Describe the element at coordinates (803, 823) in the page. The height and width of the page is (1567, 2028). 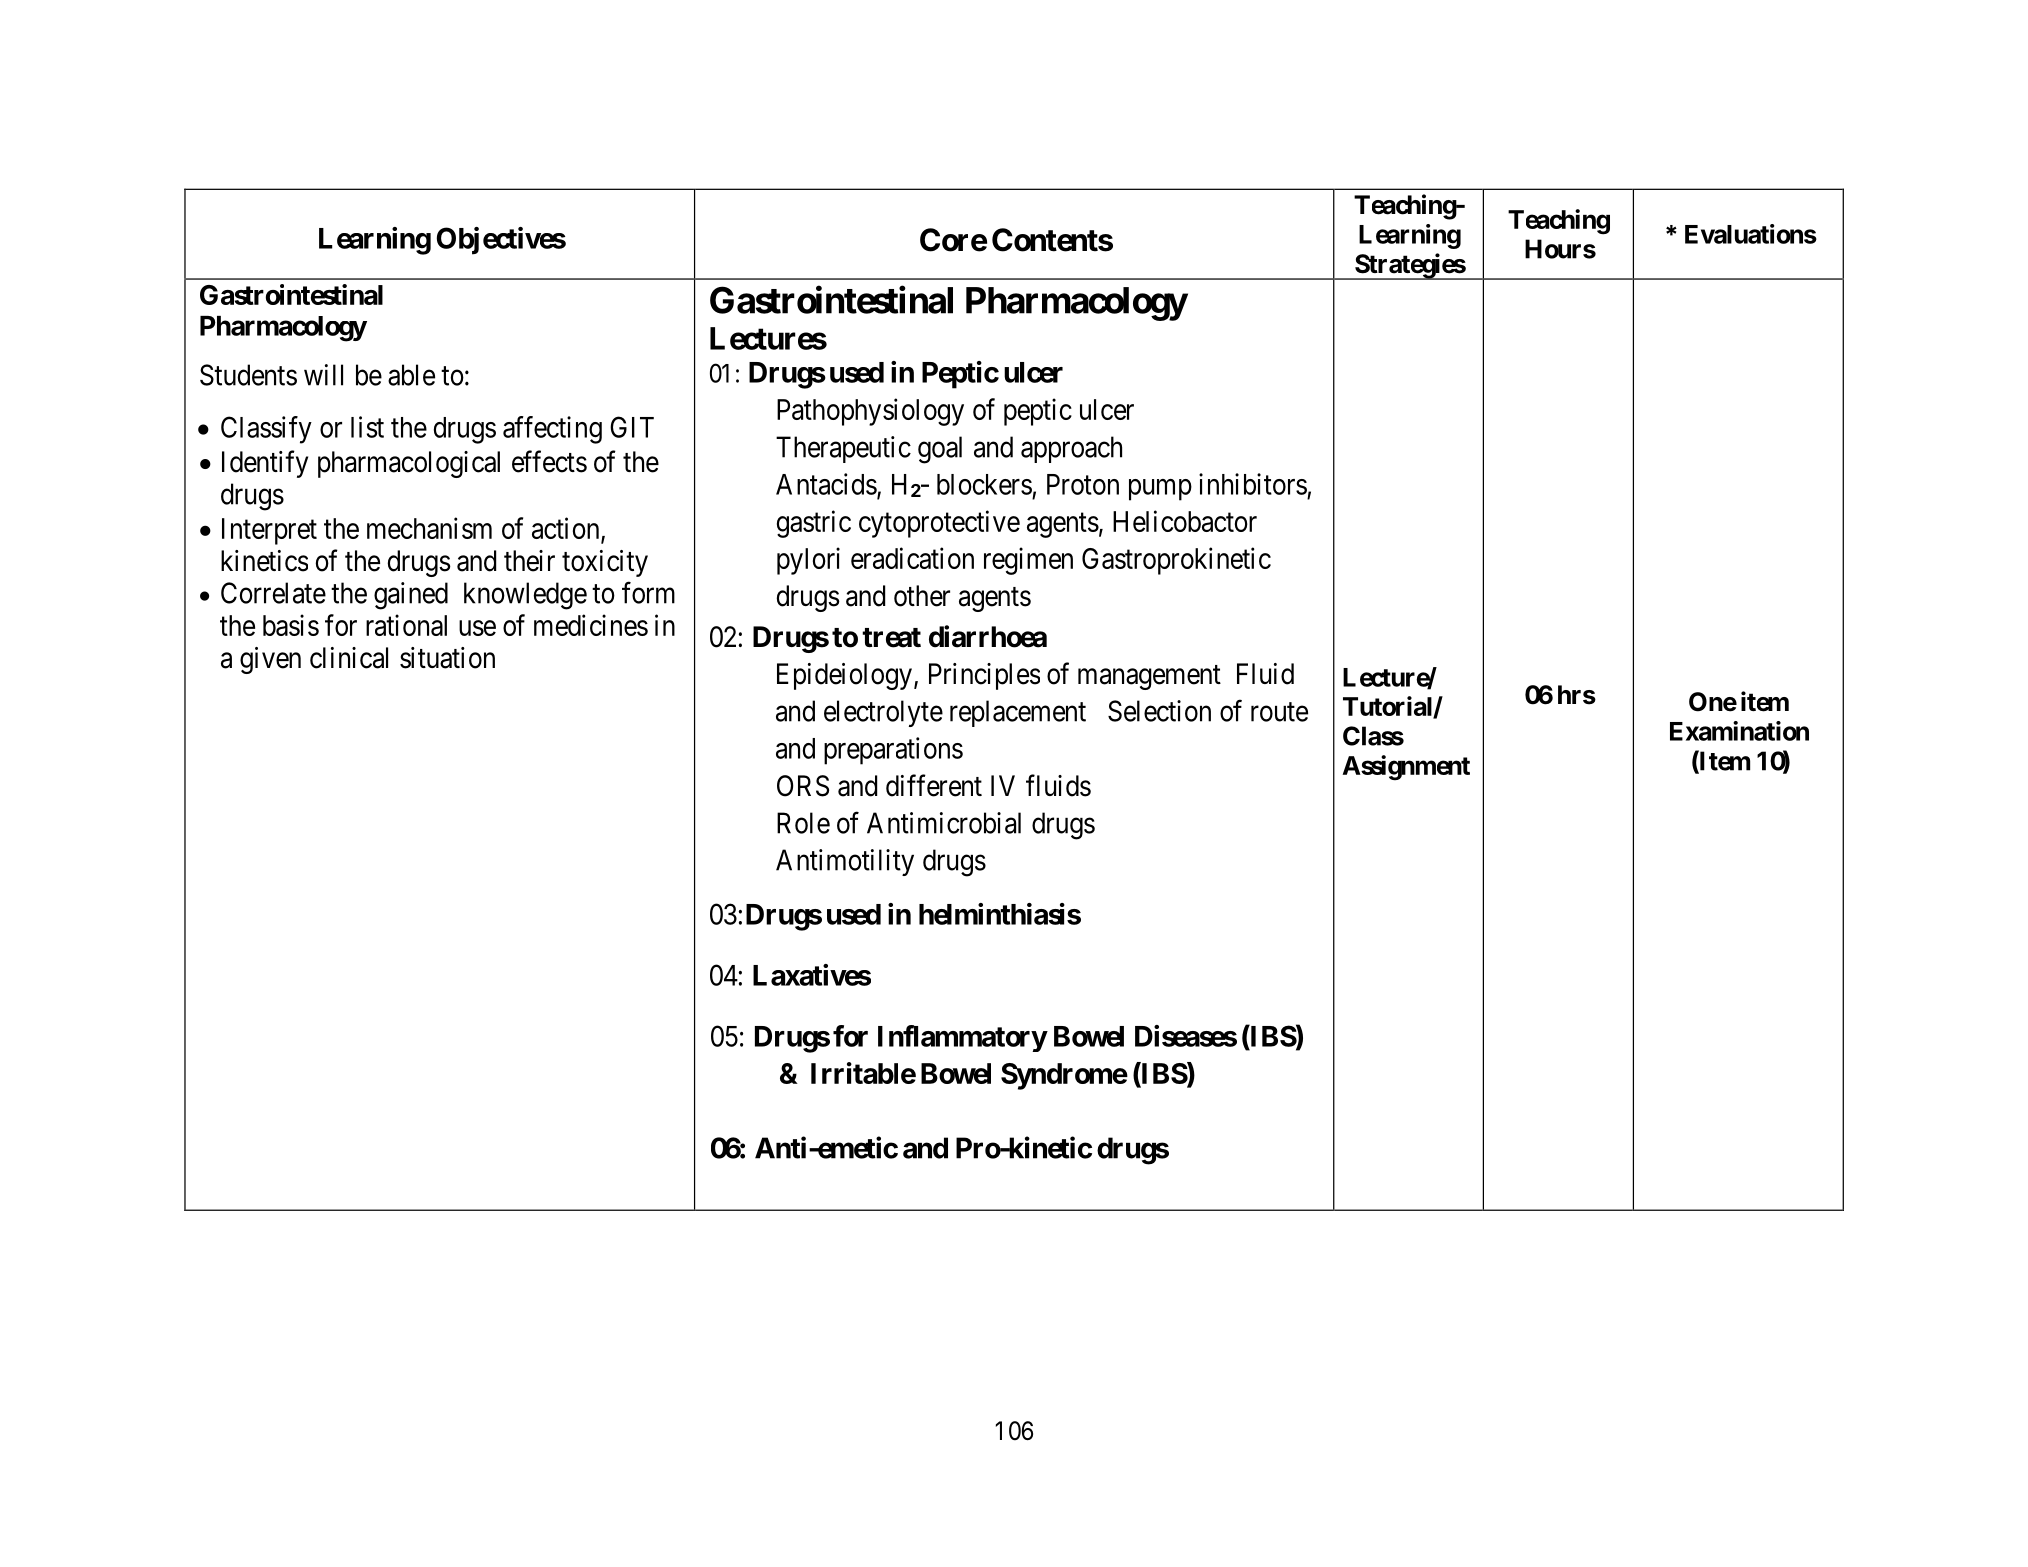
I see `Role` at that location.
